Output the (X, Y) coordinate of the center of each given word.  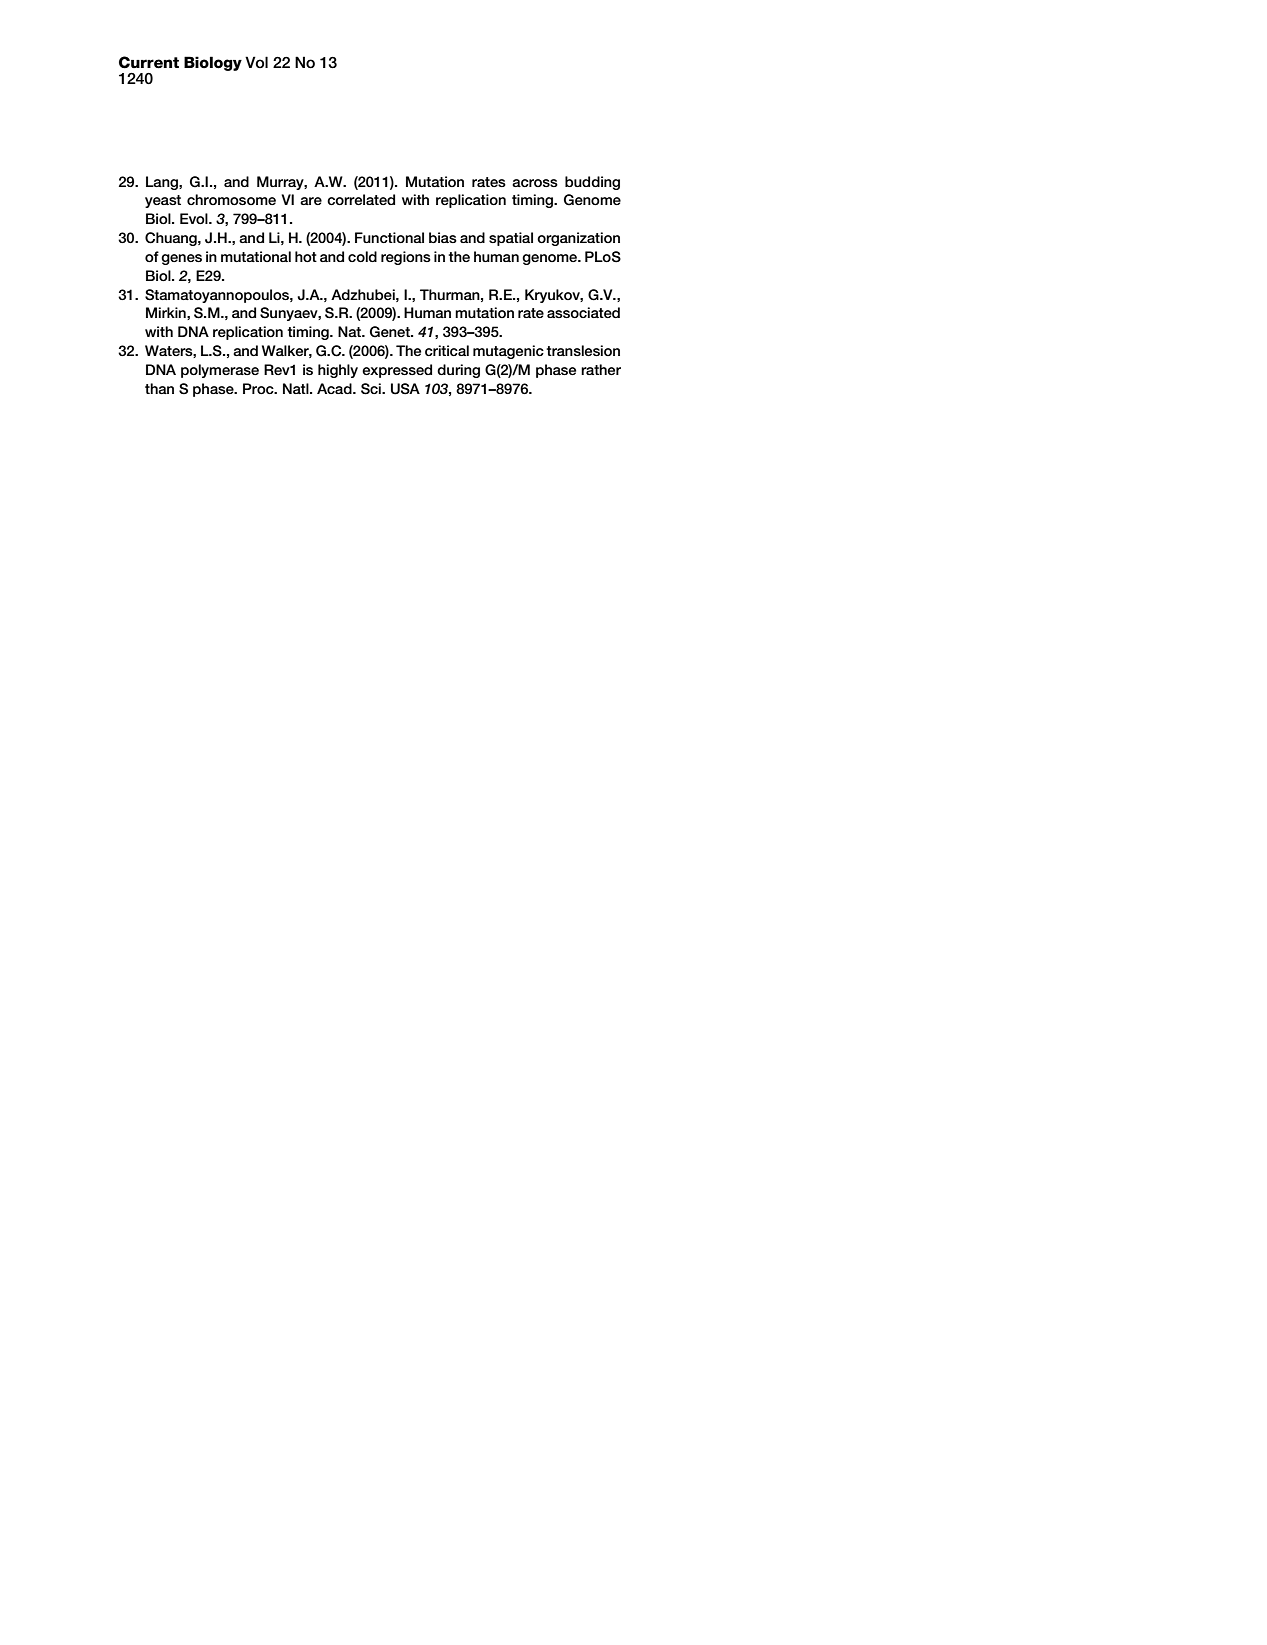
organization (578, 239)
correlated (361, 199)
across (535, 183)
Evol (195, 218)
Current (149, 62)
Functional (389, 237)
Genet (391, 332)
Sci (372, 389)
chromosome (231, 199)
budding (592, 183)
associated (583, 312)
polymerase (220, 371)
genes (181, 259)
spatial (511, 239)
